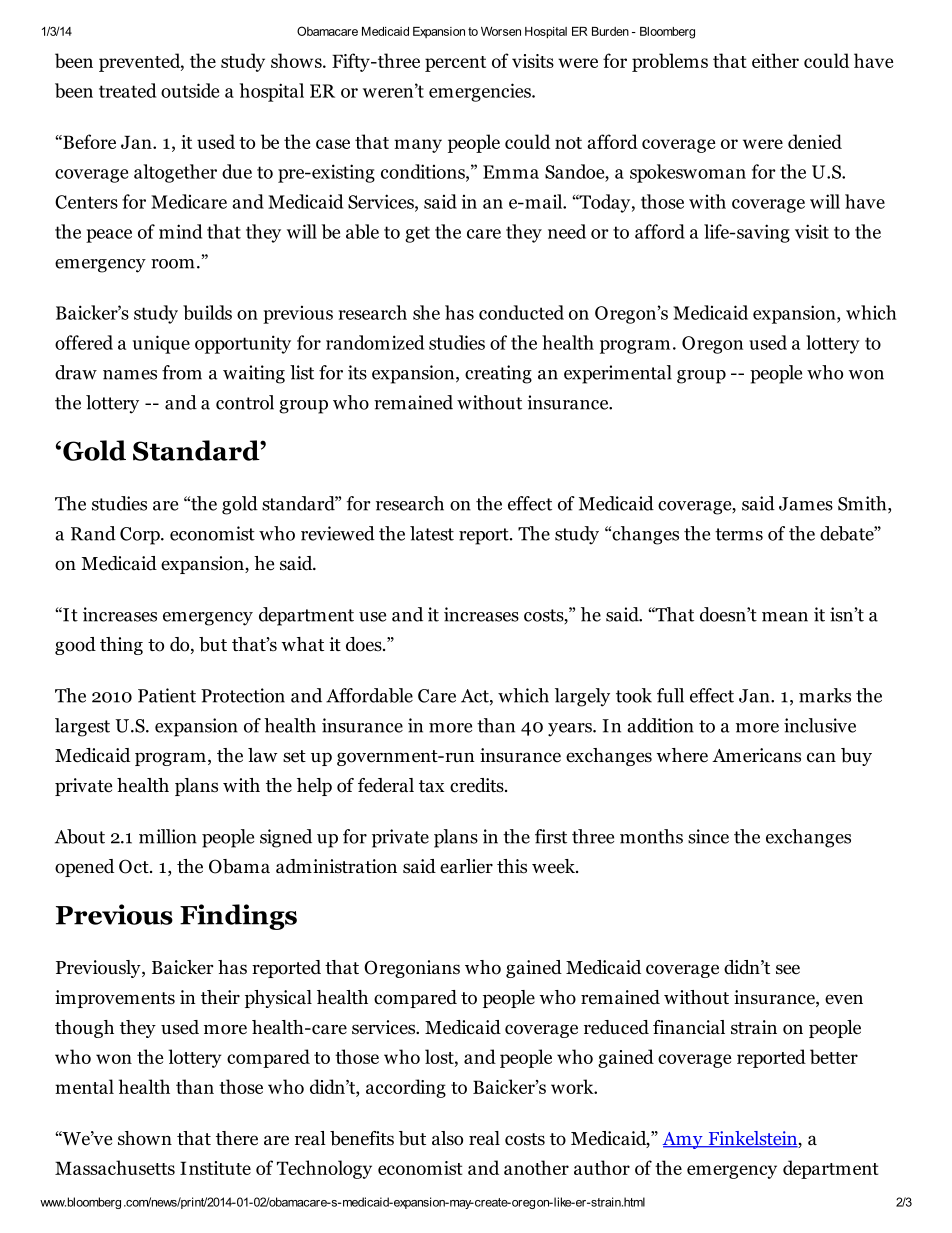  Describe the element at coordinates (190, 90) in the screenshot. I see `outside` at that location.
